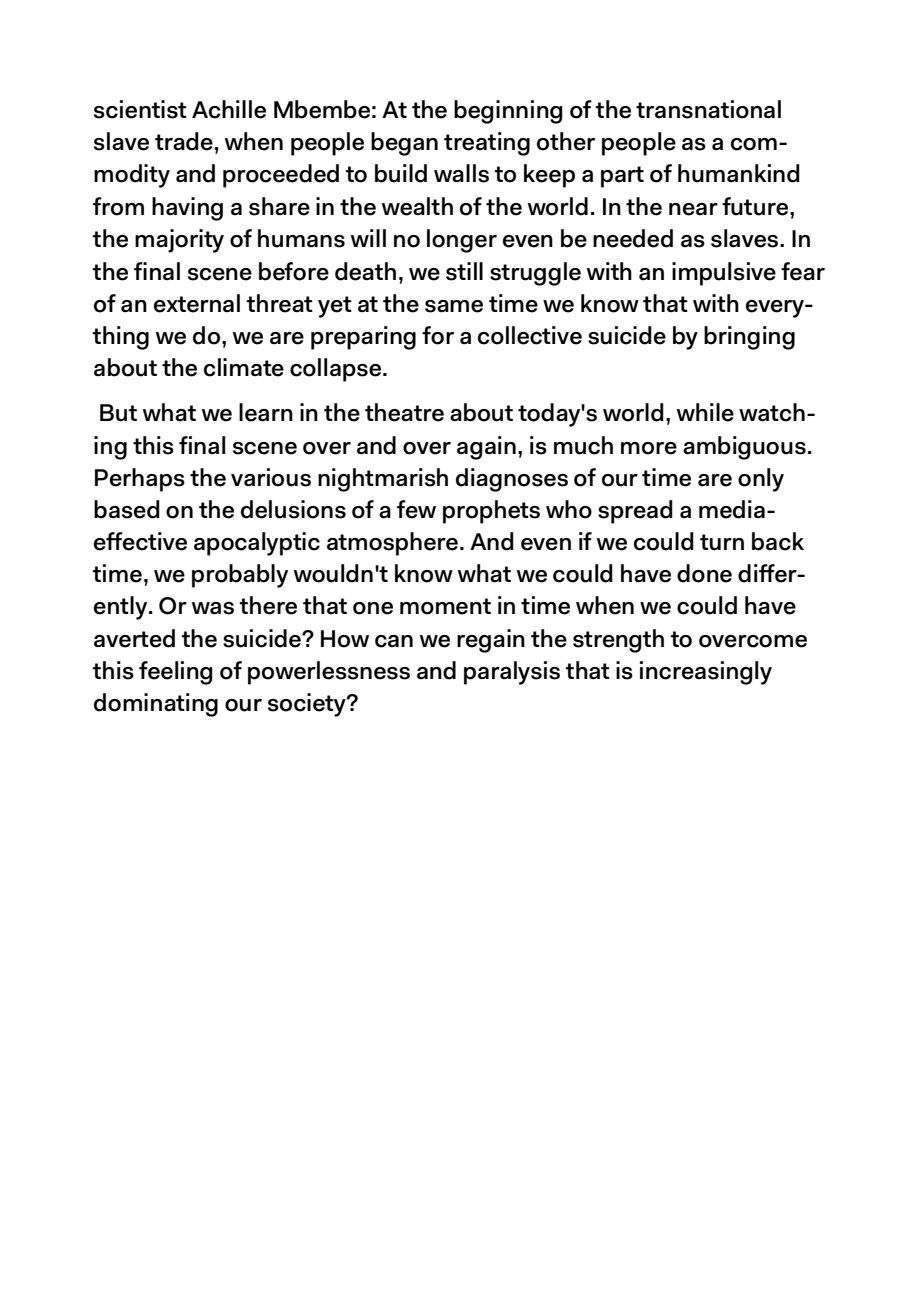 This screenshot has width=924, height=1308. Describe the element at coordinates (184, 141) in the screenshot. I see `trade` at that location.
